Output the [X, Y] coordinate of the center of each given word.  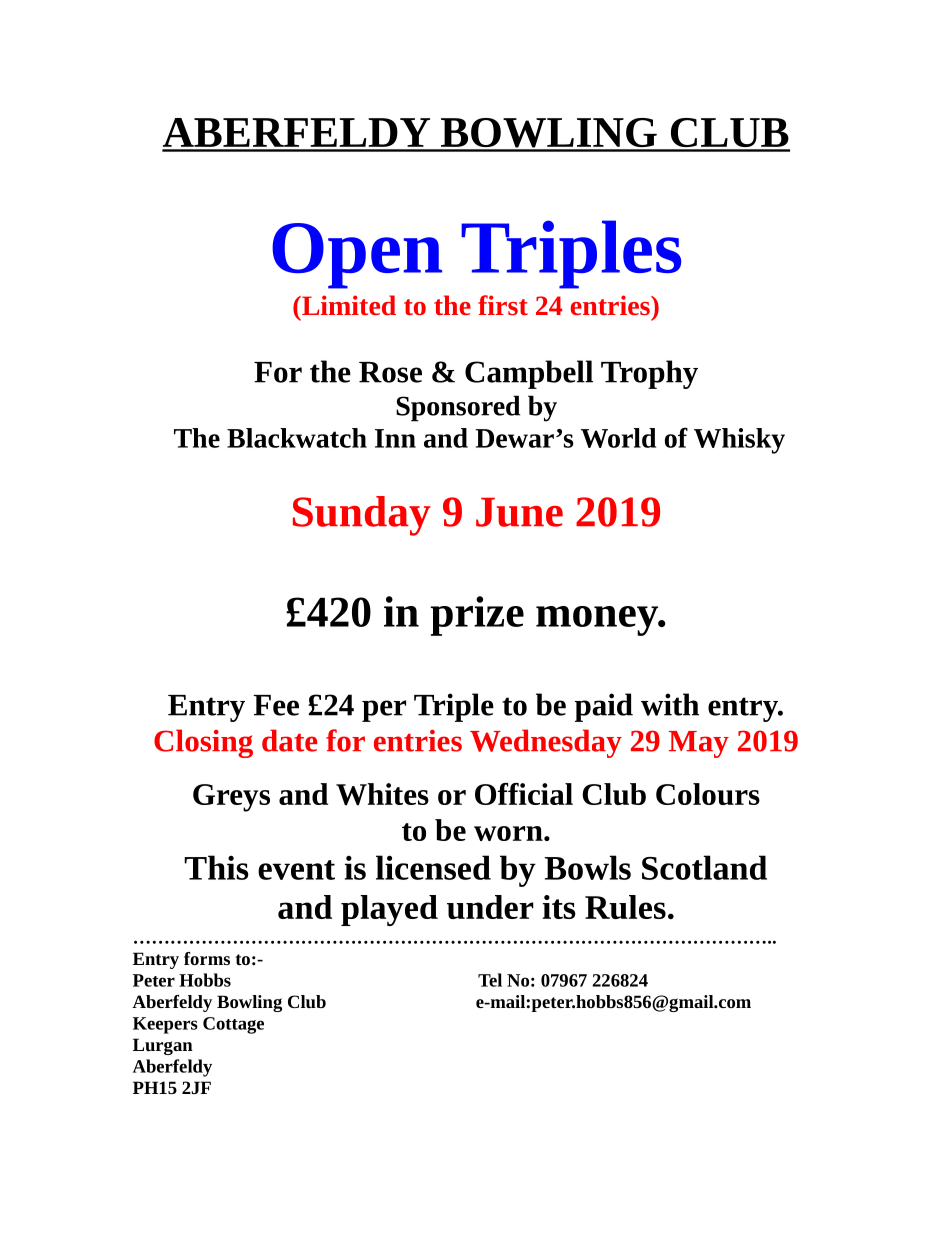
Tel [490, 980]
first [503, 305]
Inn [395, 438]
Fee [276, 705]
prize [477, 616]
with [670, 704]
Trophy [649, 374]
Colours [708, 794]
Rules [625, 907]
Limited [348, 305]
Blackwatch [297, 438]
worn [509, 833]
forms [207, 958]
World [618, 438]
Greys [231, 798]
